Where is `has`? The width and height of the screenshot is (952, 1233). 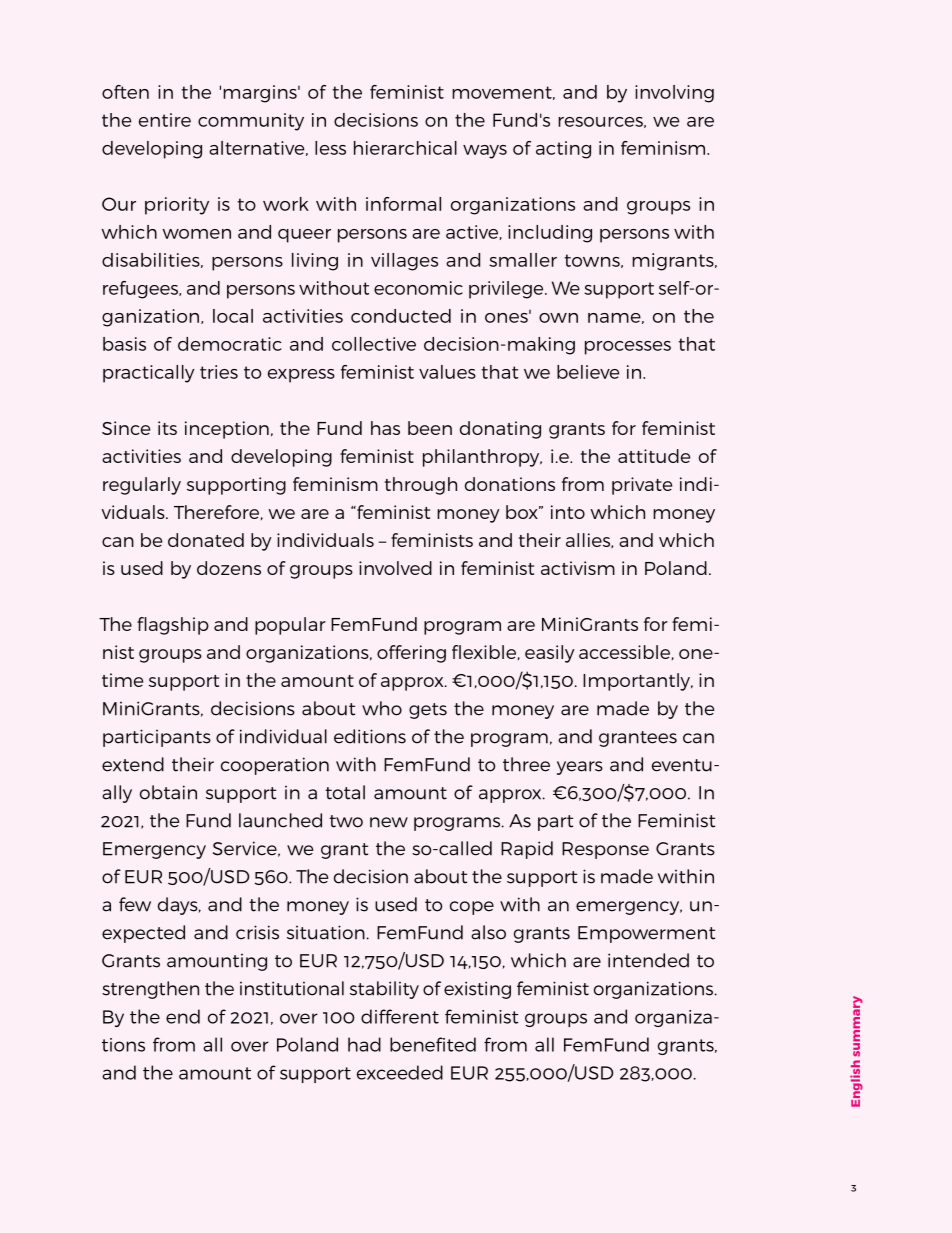
has is located at coordinates (385, 428).
